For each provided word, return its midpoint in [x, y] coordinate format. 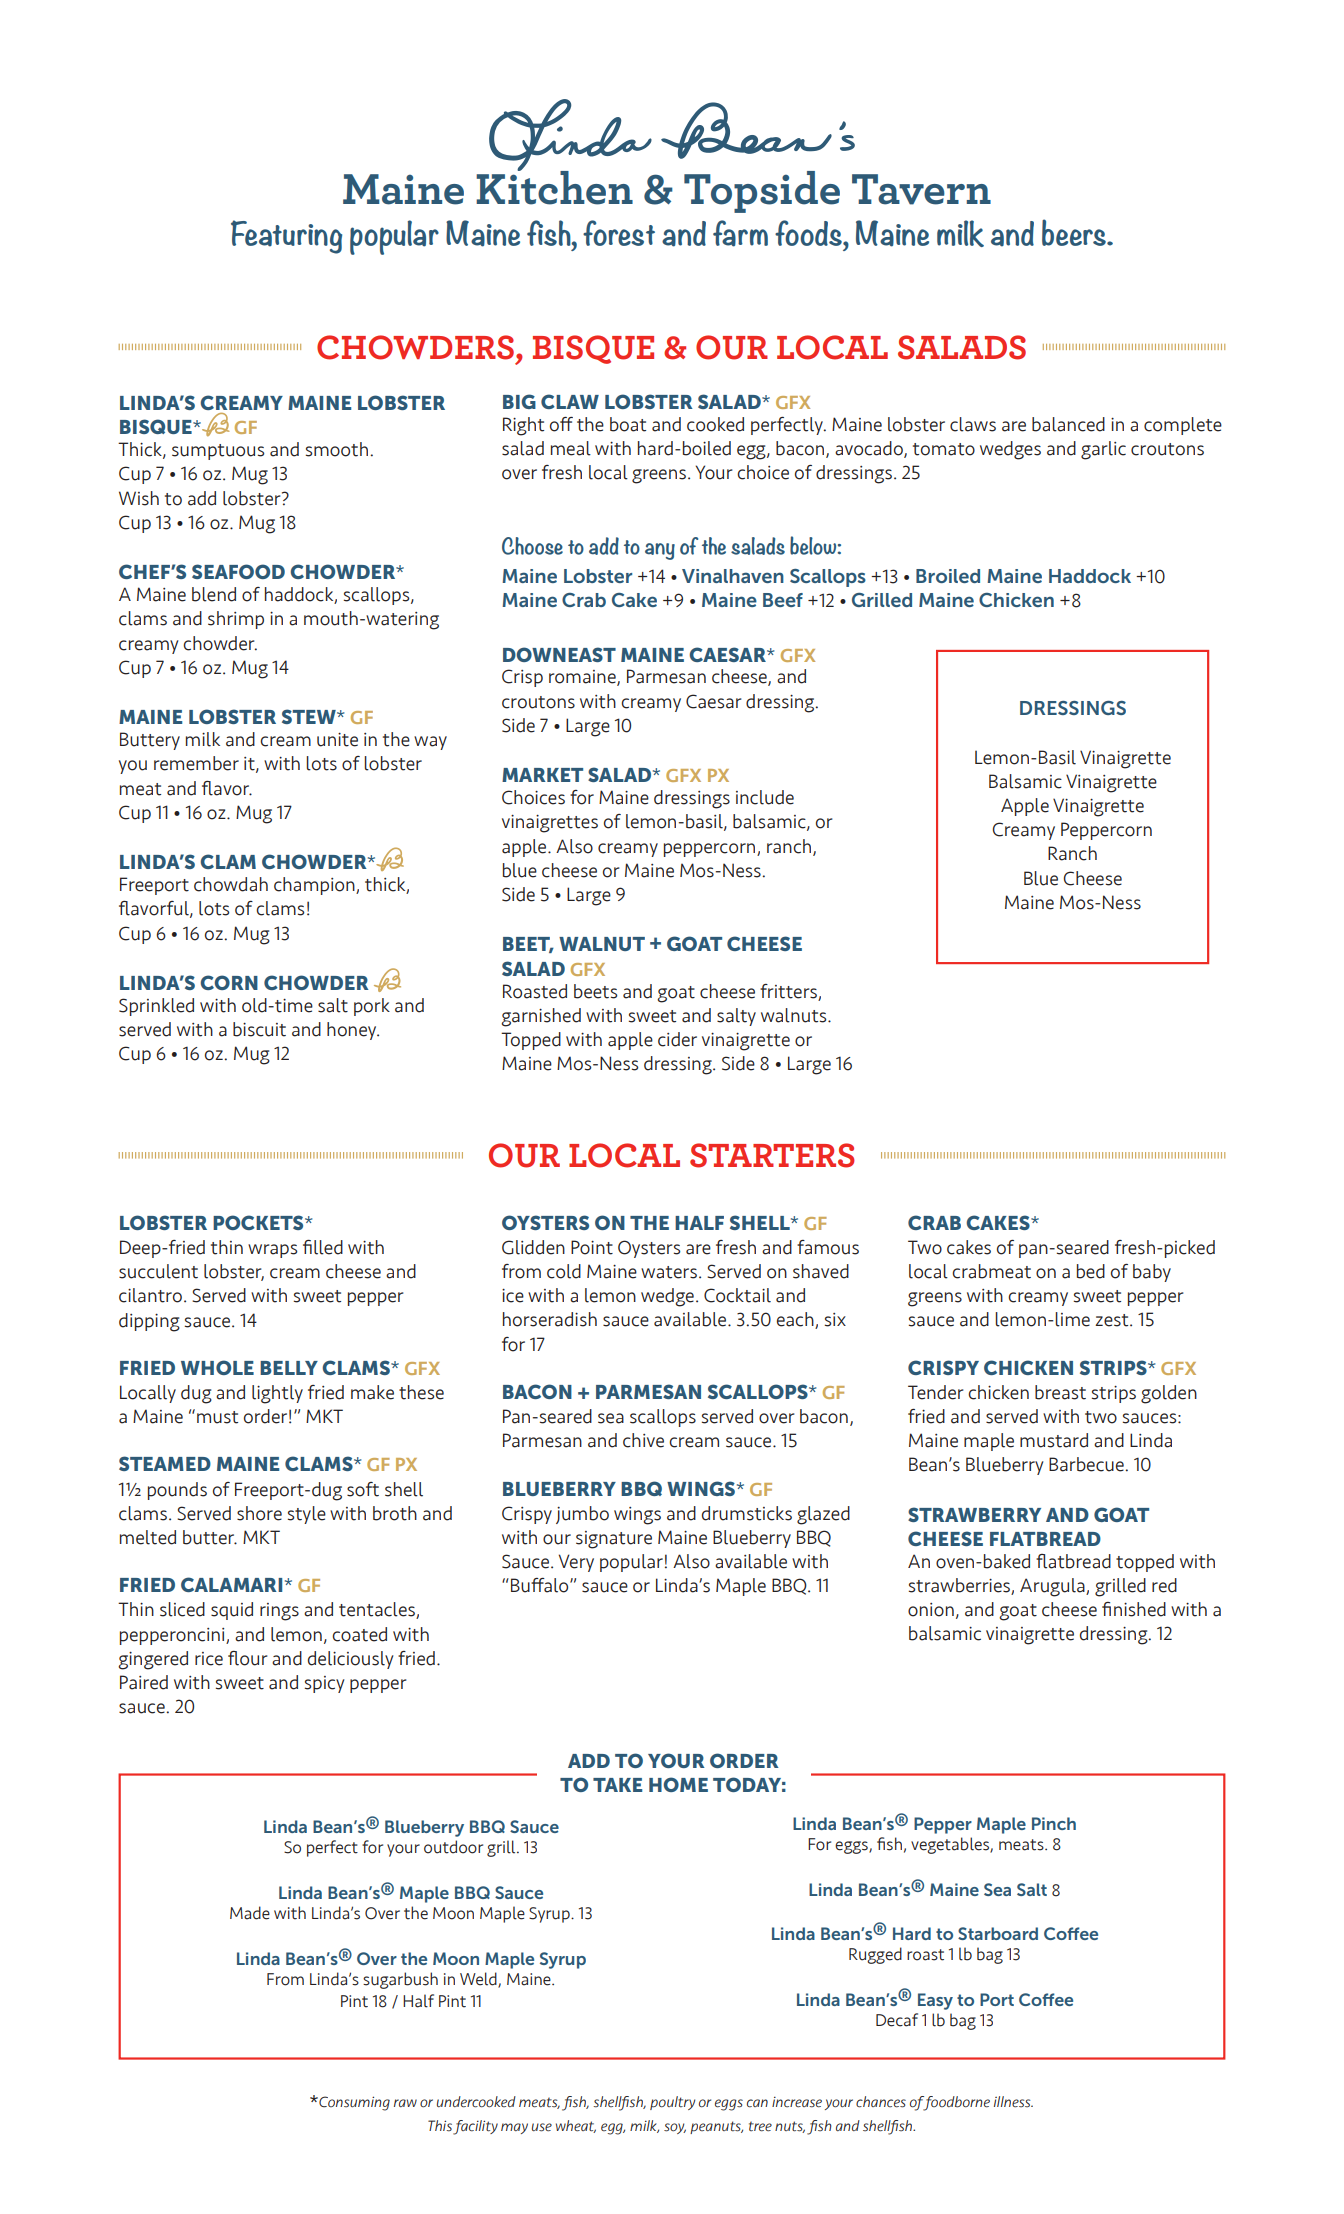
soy [675, 2128]
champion [315, 886]
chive [643, 1440]
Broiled [948, 576]
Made [250, 1913]
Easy [935, 2001]
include [765, 797]
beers [1075, 232]
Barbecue [1087, 1464]
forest [619, 233]
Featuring [286, 237]
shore [259, 1513]
